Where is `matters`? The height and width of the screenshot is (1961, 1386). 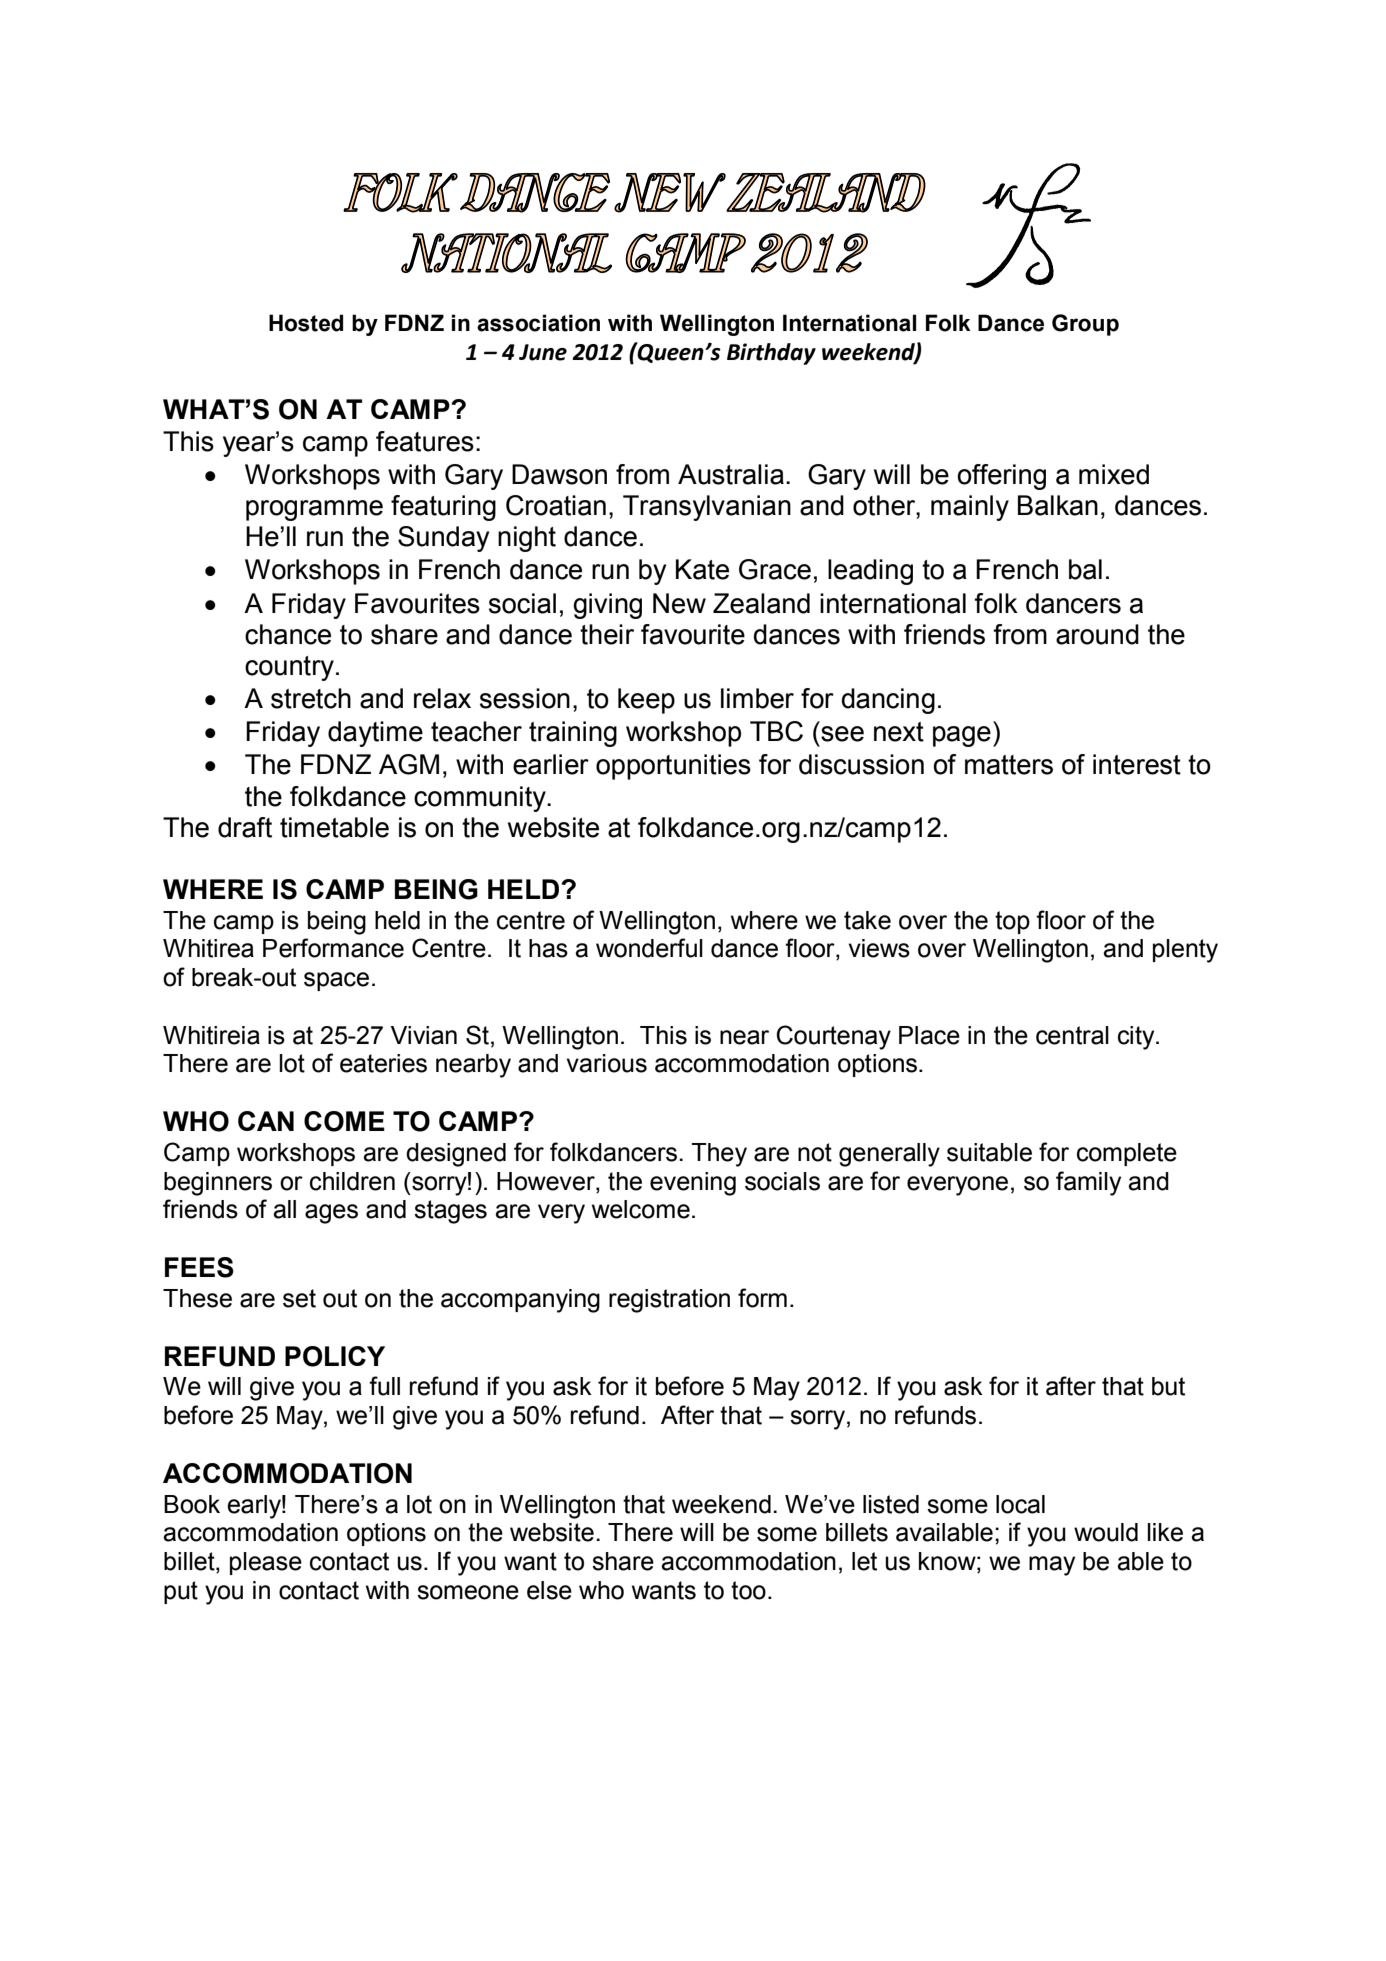 matters is located at coordinates (1009, 765).
